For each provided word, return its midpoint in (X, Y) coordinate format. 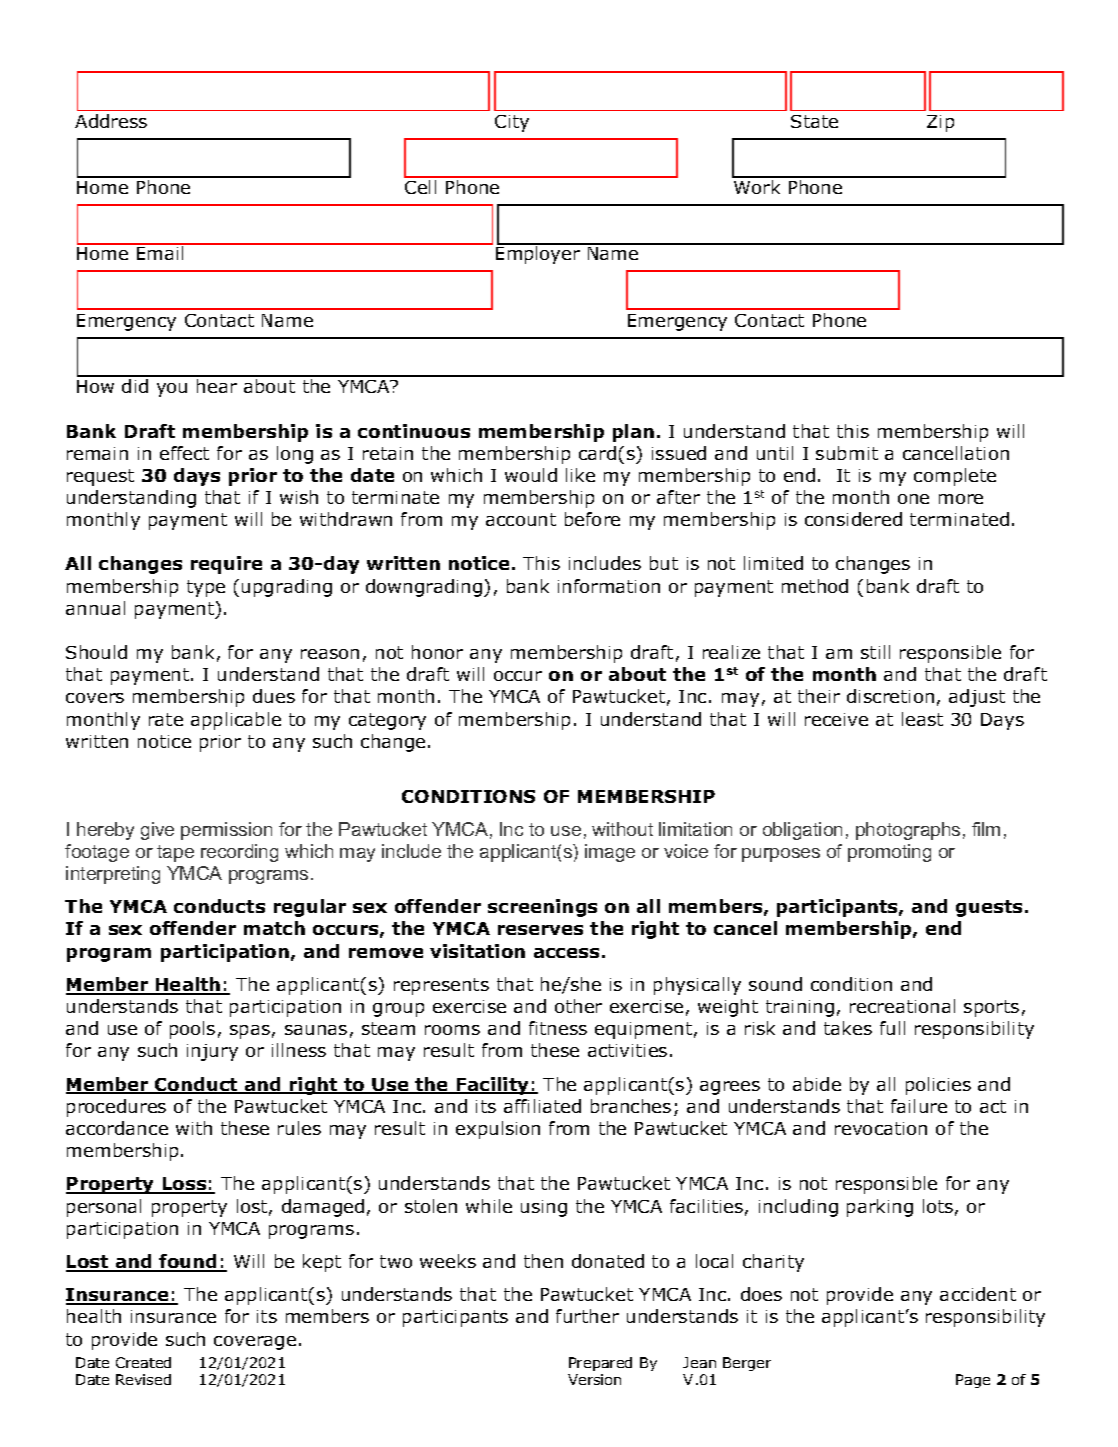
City (512, 123)
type (206, 588)
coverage (255, 1343)
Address (111, 121)
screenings (542, 908)
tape (175, 853)
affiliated (542, 1106)
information (609, 586)
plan (633, 433)
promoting (889, 853)
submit (847, 453)
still (875, 652)
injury (212, 1052)
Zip (940, 123)
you (172, 390)
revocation (881, 1128)
